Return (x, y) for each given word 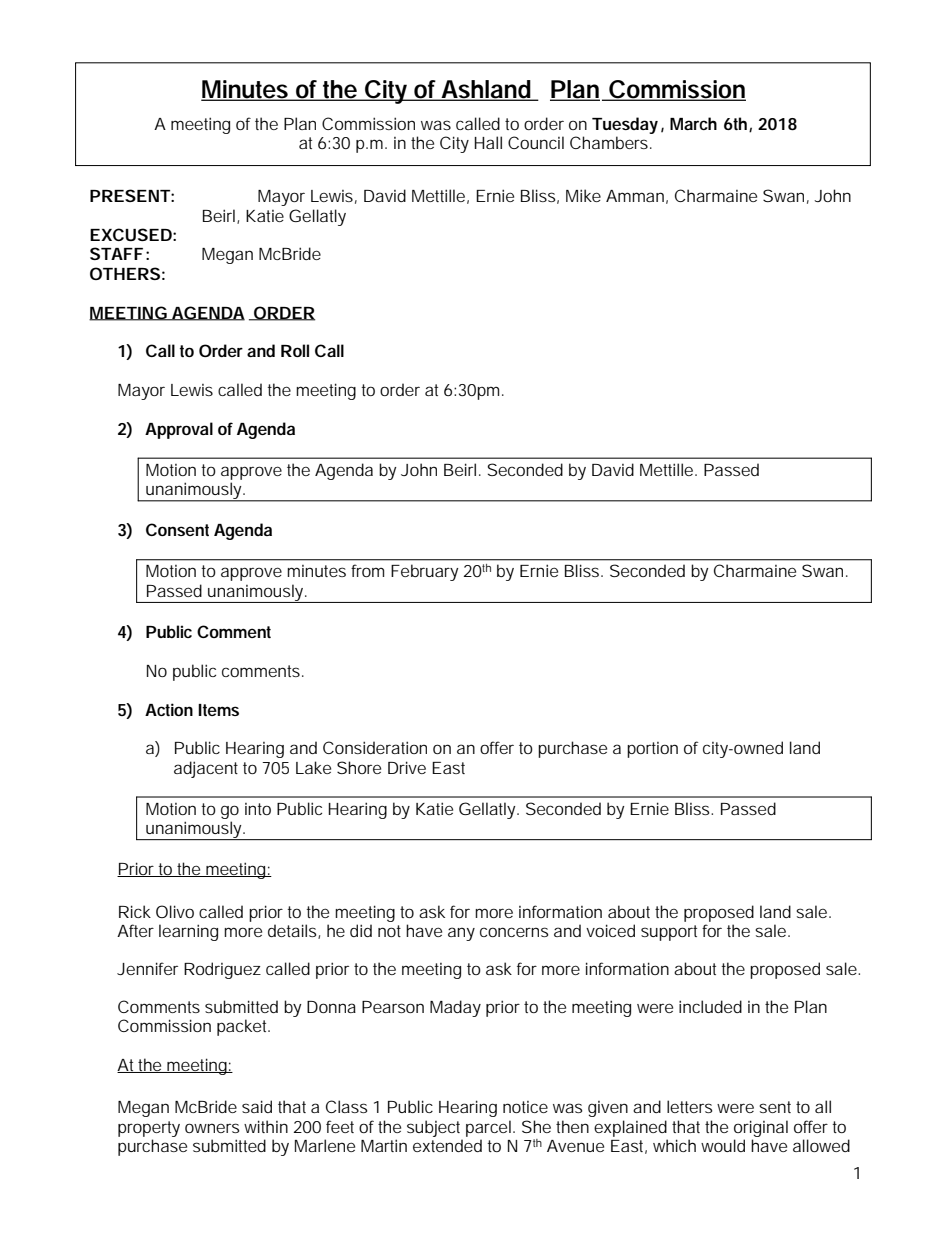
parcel (490, 1128)
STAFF (116, 253)
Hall (488, 142)
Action (169, 709)
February (424, 572)
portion (652, 750)
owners (212, 1128)
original (761, 1128)
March (693, 123)
